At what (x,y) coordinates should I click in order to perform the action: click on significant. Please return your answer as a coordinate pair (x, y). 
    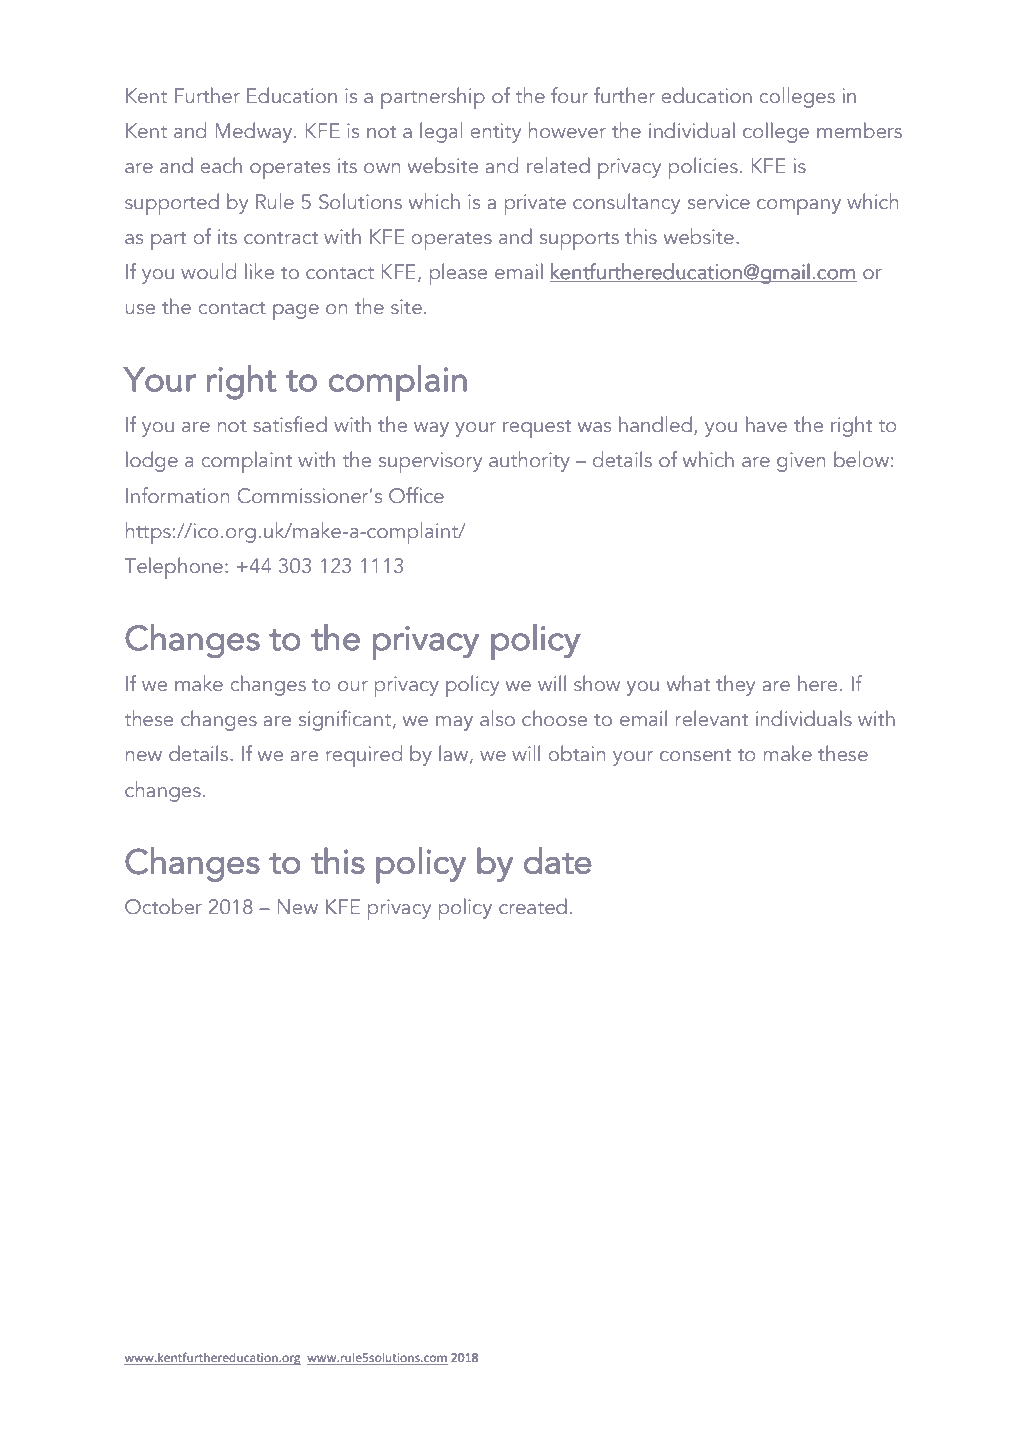
    Looking at the image, I should click on (345, 720).
